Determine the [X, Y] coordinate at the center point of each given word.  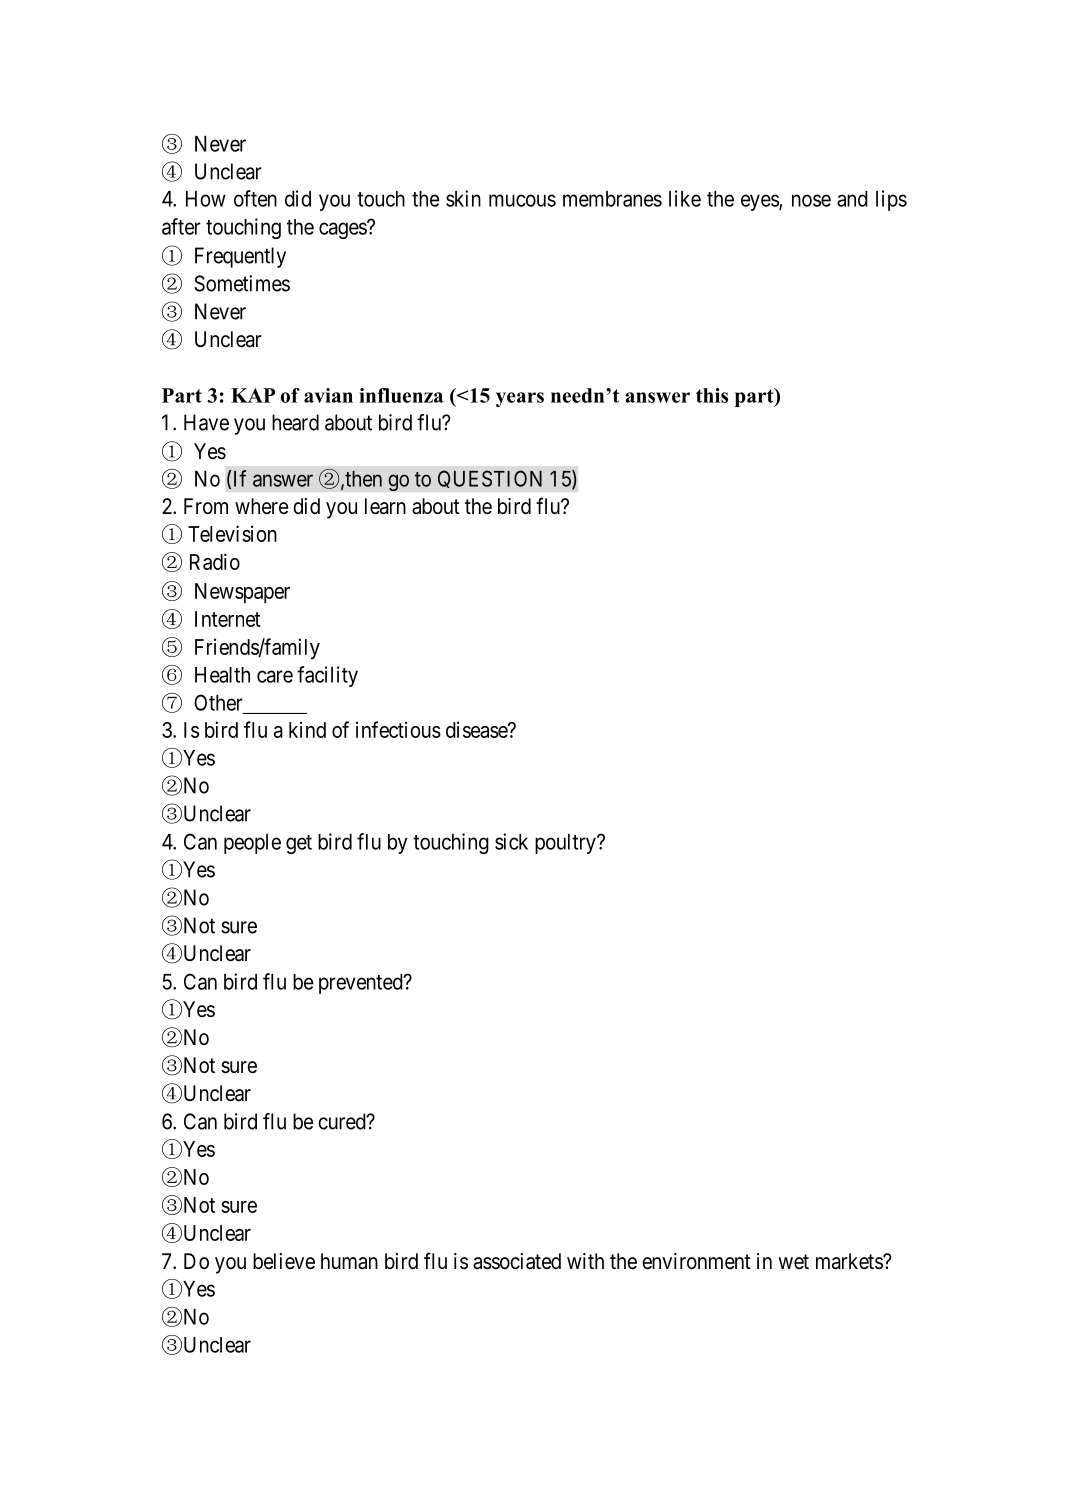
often [255, 198]
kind [307, 729]
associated [517, 1261]
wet [794, 1262]
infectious [398, 729]
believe [284, 1261]
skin [463, 198]
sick [511, 841]
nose [811, 200]
